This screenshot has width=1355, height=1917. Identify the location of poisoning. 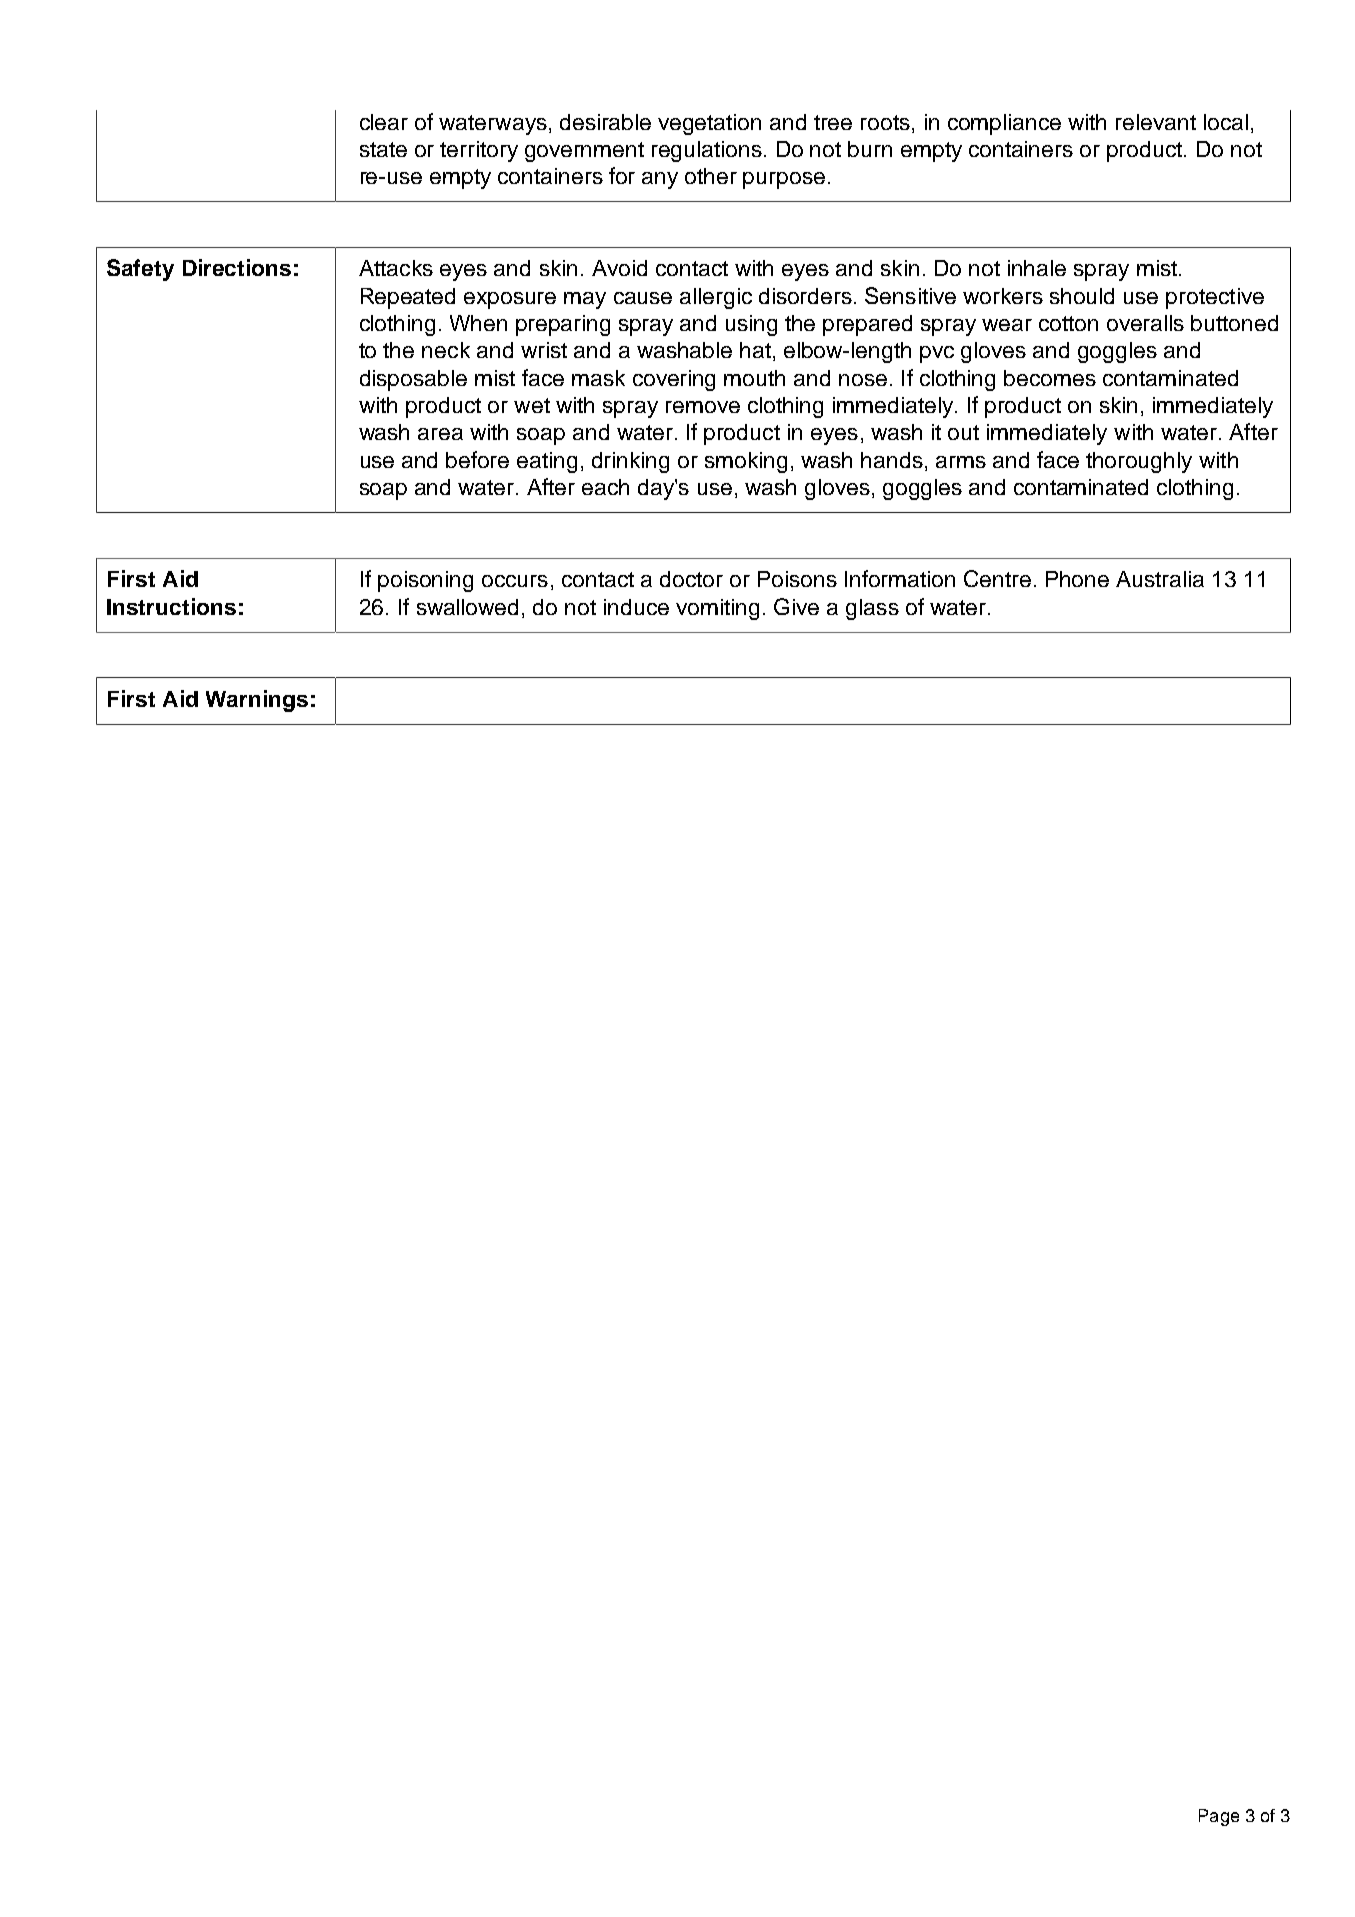
(425, 581).
